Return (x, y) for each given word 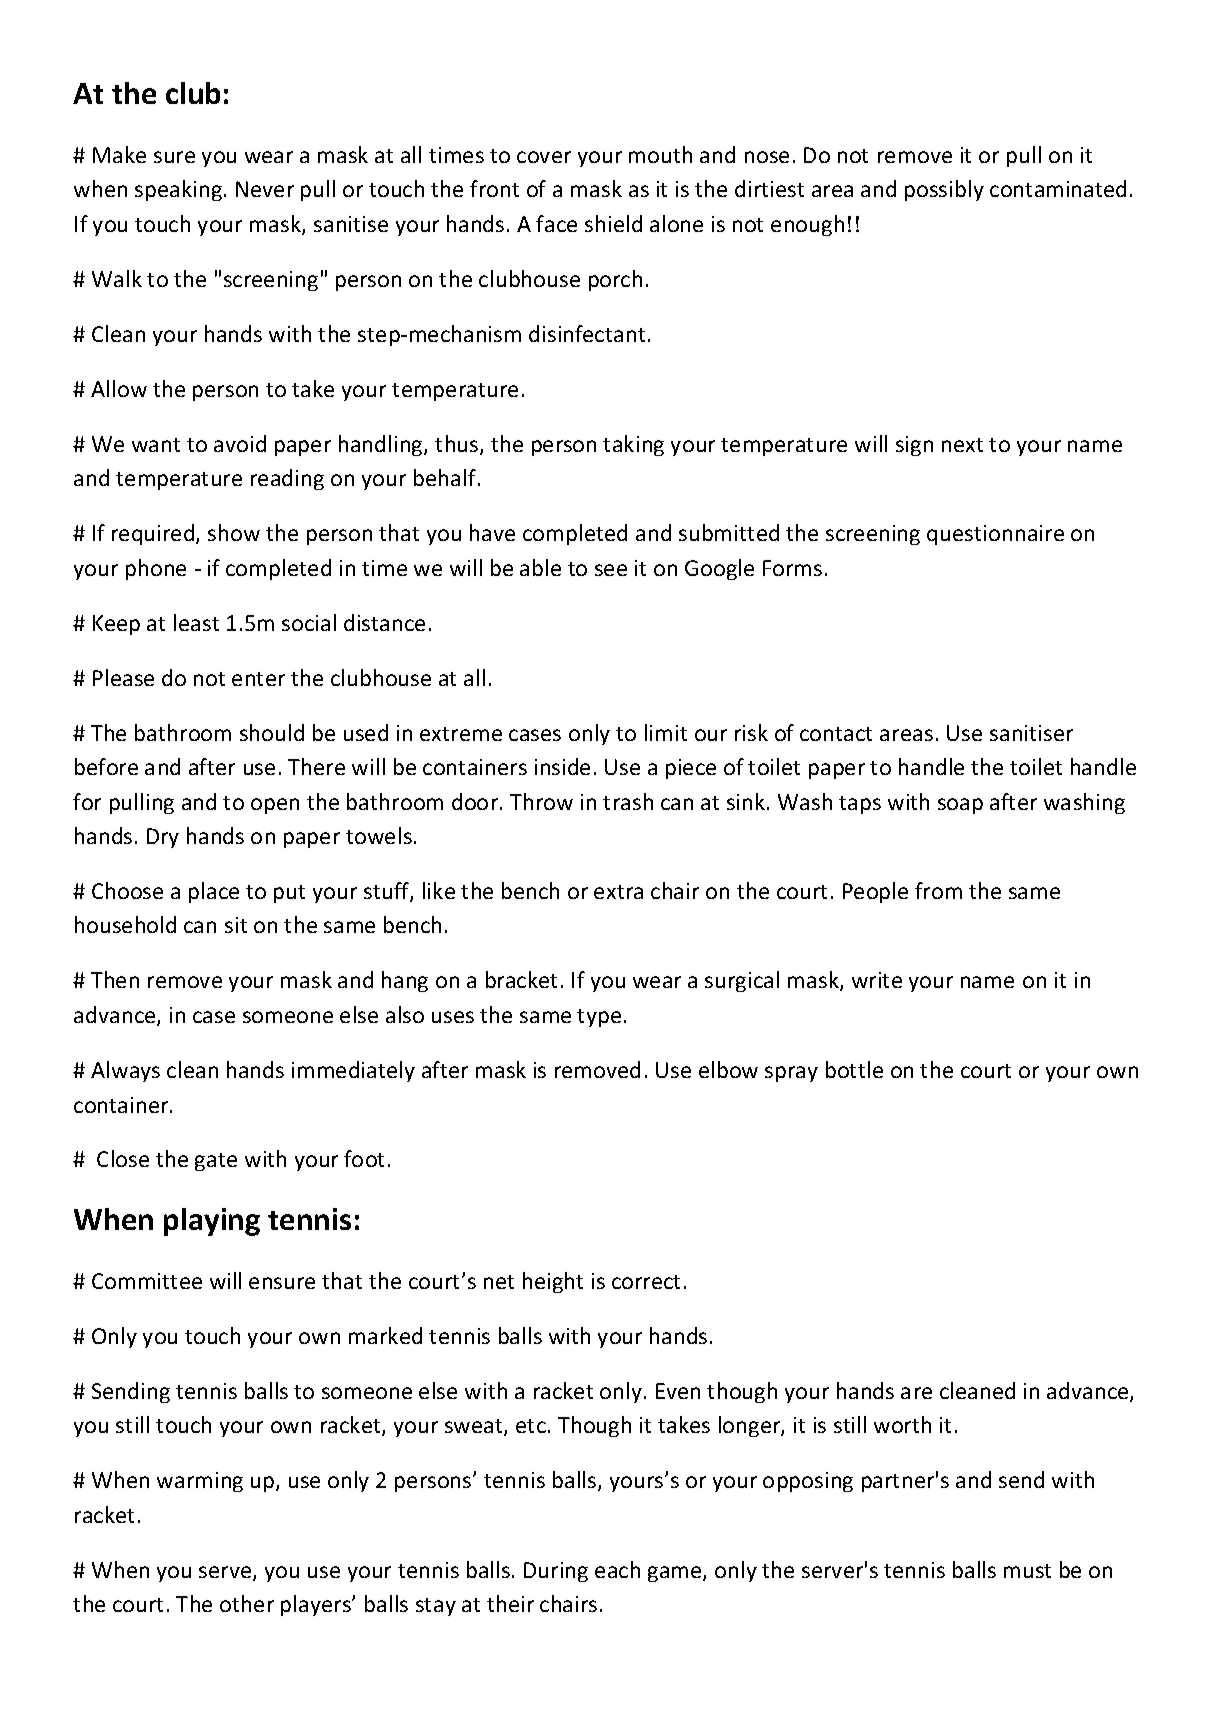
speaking (178, 190)
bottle (854, 1069)
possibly (944, 190)
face (556, 223)
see (611, 570)
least (196, 622)
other (247, 1603)
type (599, 1018)
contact (836, 734)
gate (216, 1162)
